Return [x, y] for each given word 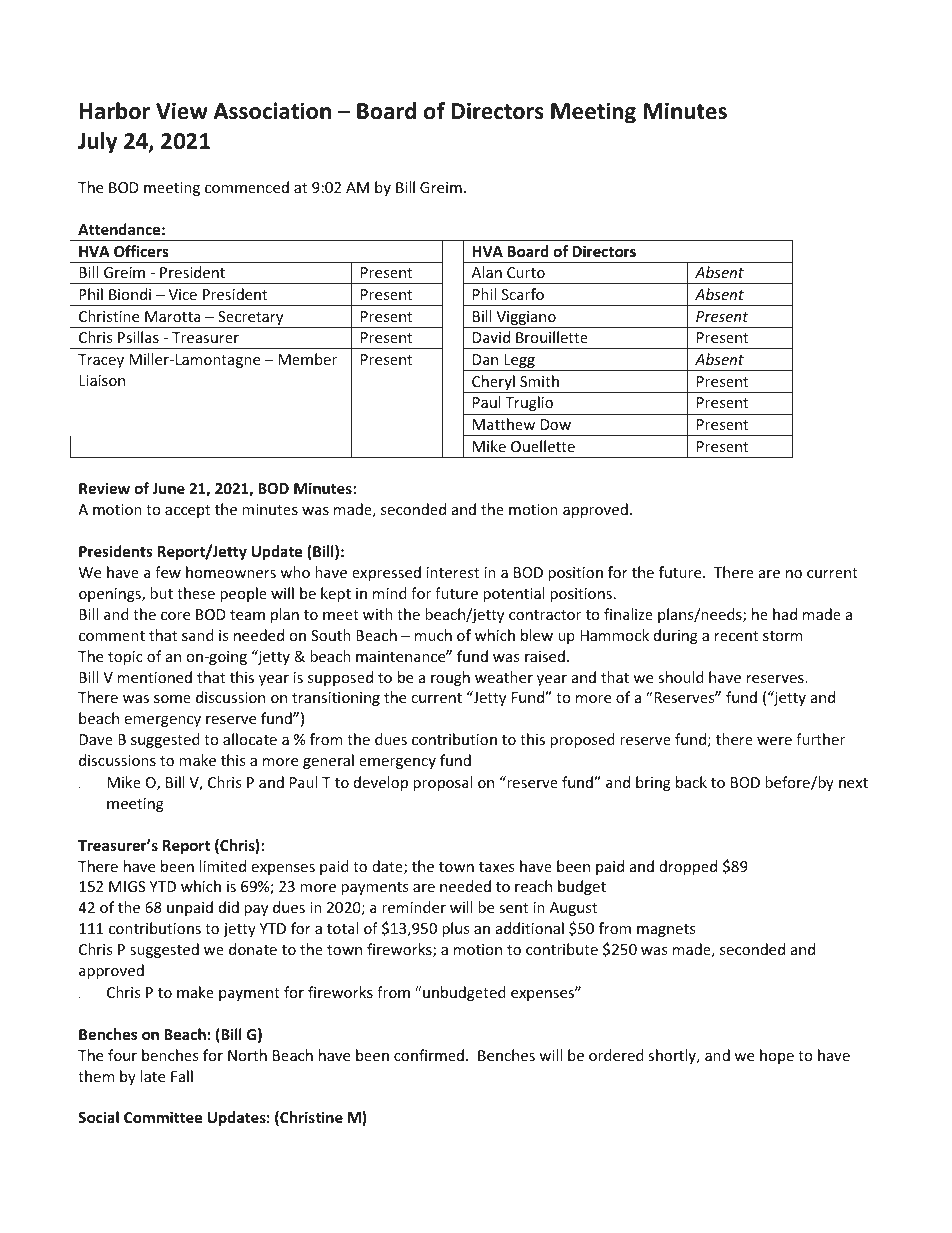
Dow [556, 424]
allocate [250, 739]
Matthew [504, 424]
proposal [442, 783]
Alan [487, 272]
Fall [182, 1076]
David [491, 337]
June [168, 488]
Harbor [115, 111]
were [774, 741]
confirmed [429, 1055]
